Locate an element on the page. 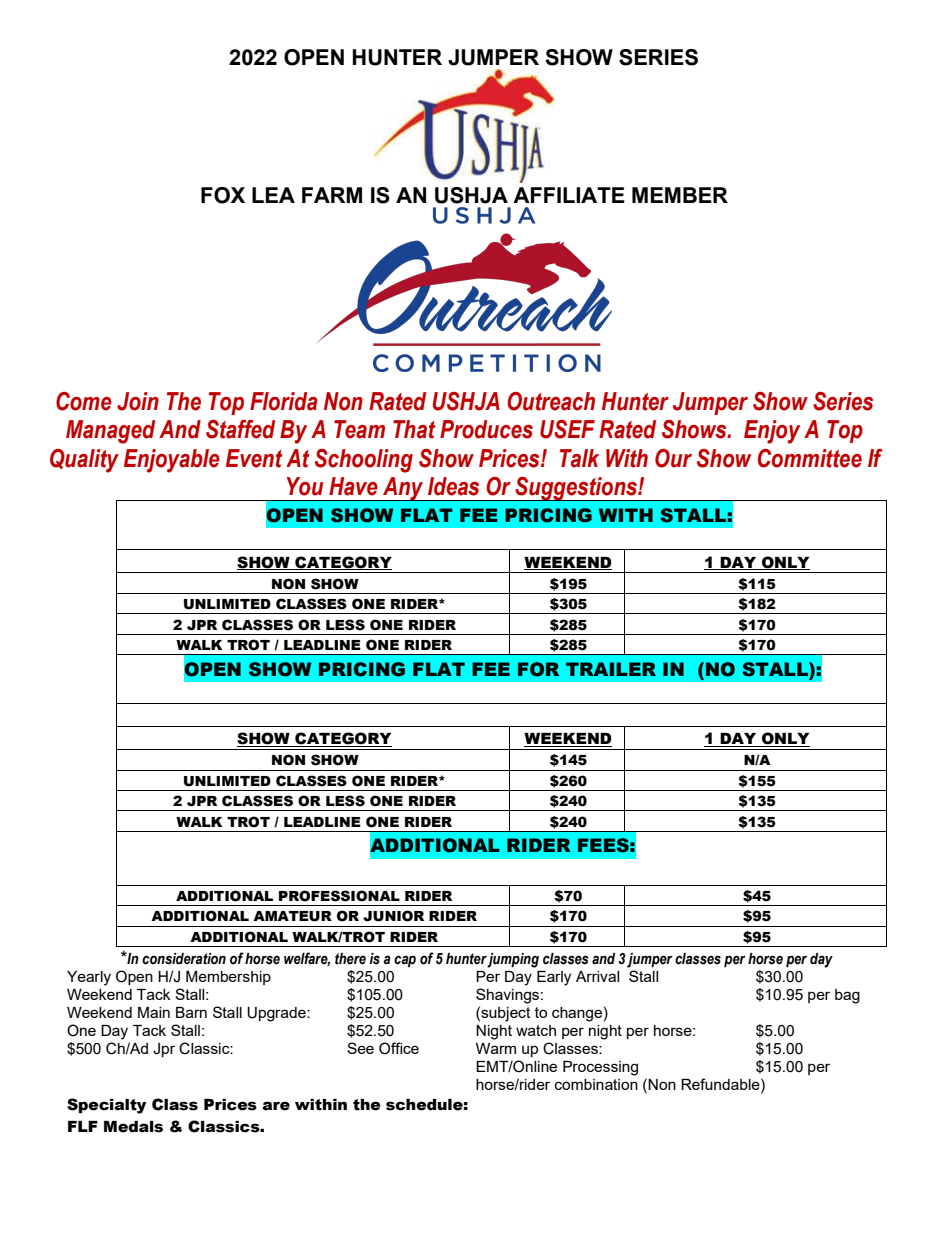  TRAILER is located at coordinates (611, 669).
